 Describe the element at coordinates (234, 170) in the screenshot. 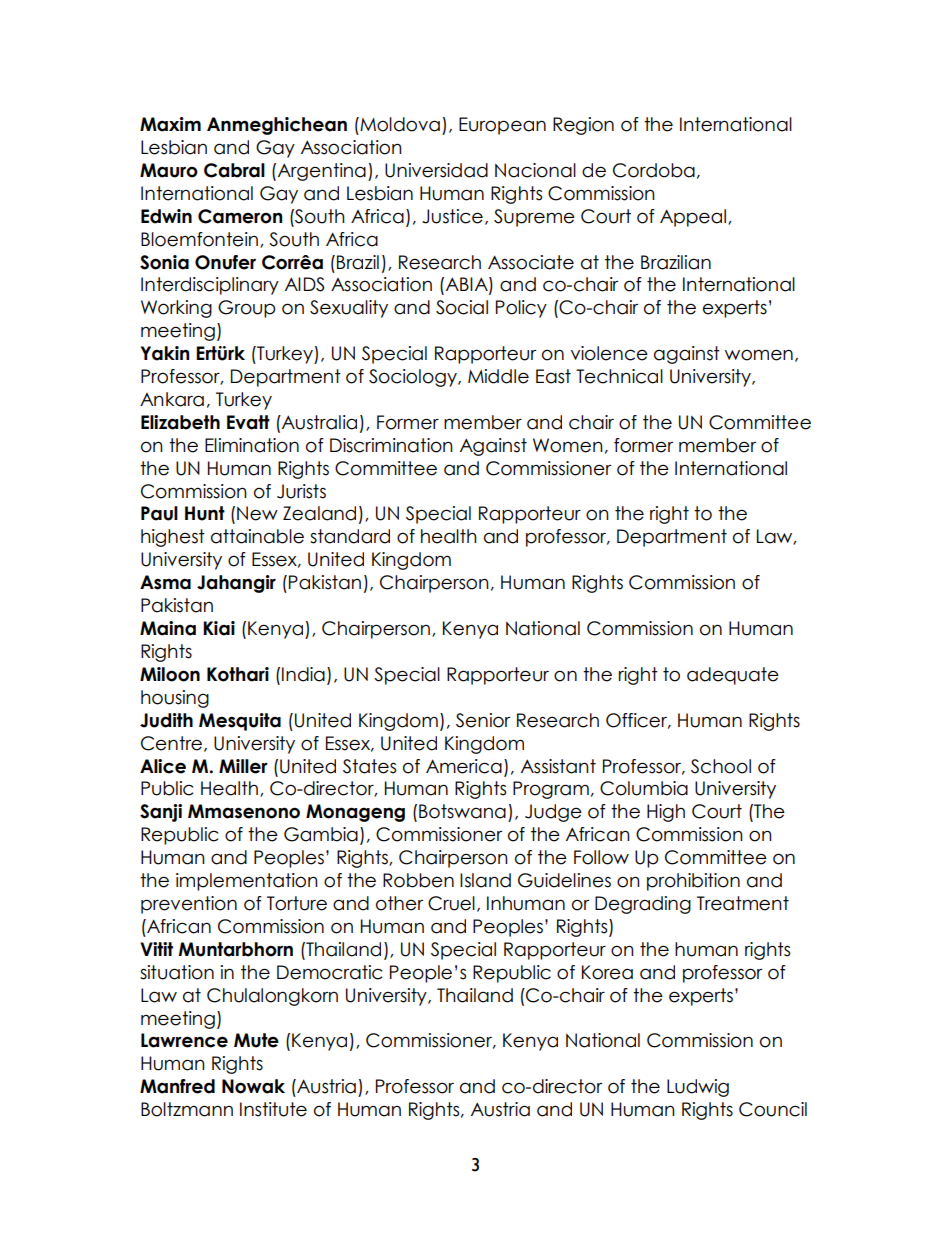

I see `Cabral` at that location.
